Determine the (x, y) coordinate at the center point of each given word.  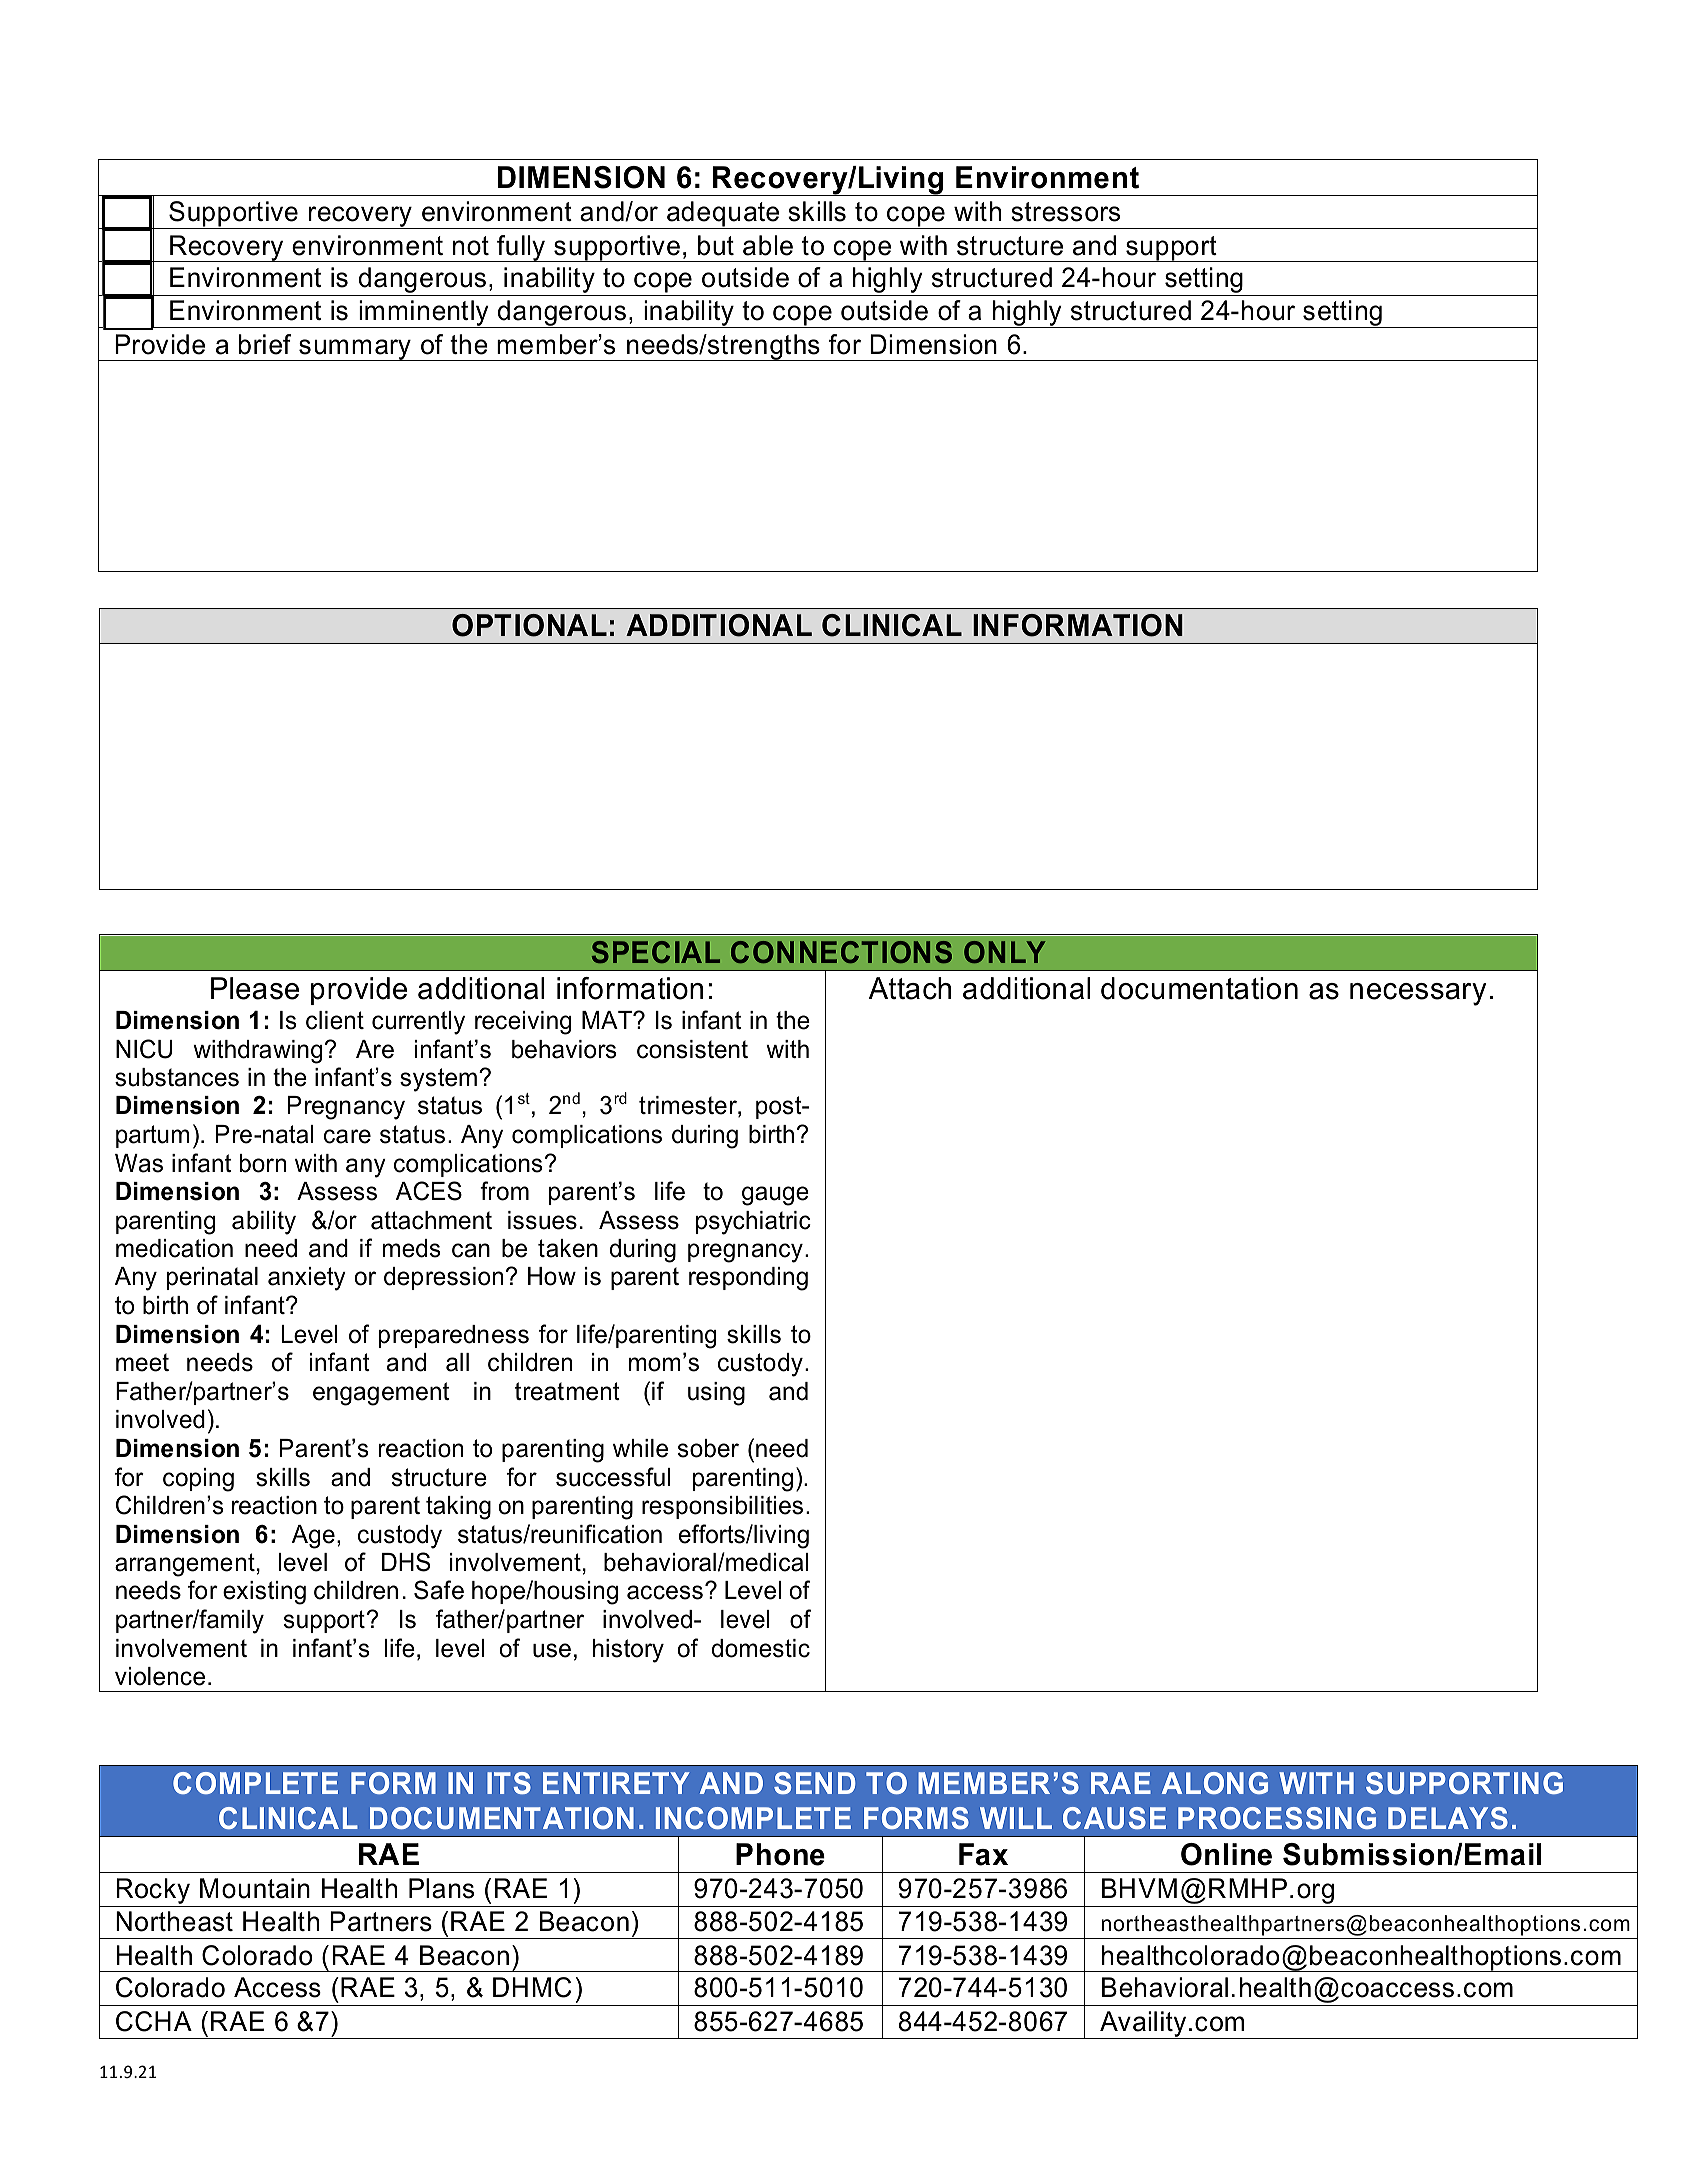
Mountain (255, 1888)
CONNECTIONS (841, 952)
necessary (1418, 994)
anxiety (307, 1279)
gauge (775, 1196)
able (768, 245)
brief (265, 344)
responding (748, 1279)
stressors (1065, 212)
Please (255, 988)
